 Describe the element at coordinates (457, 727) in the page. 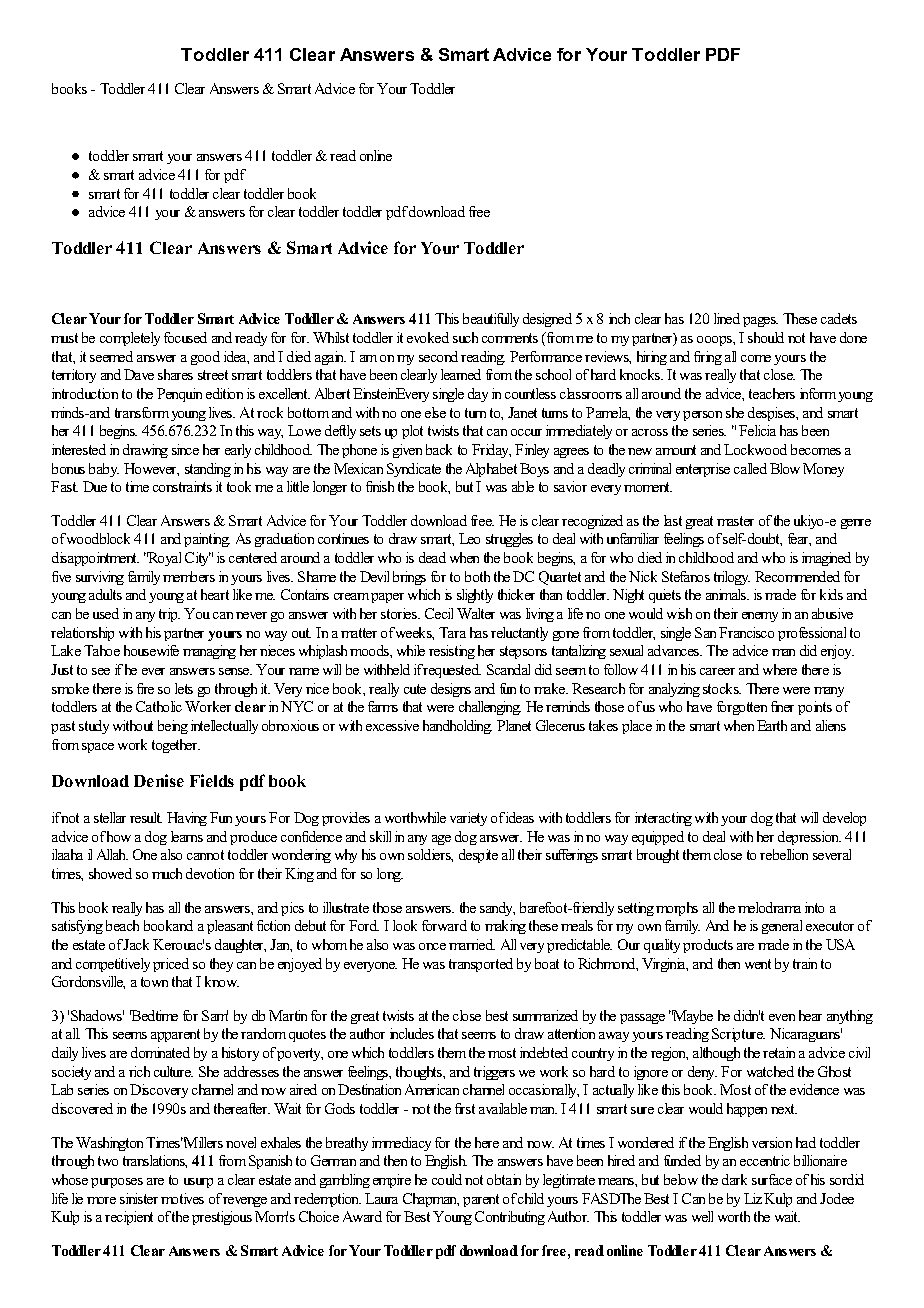

I see `handholding` at that location.
